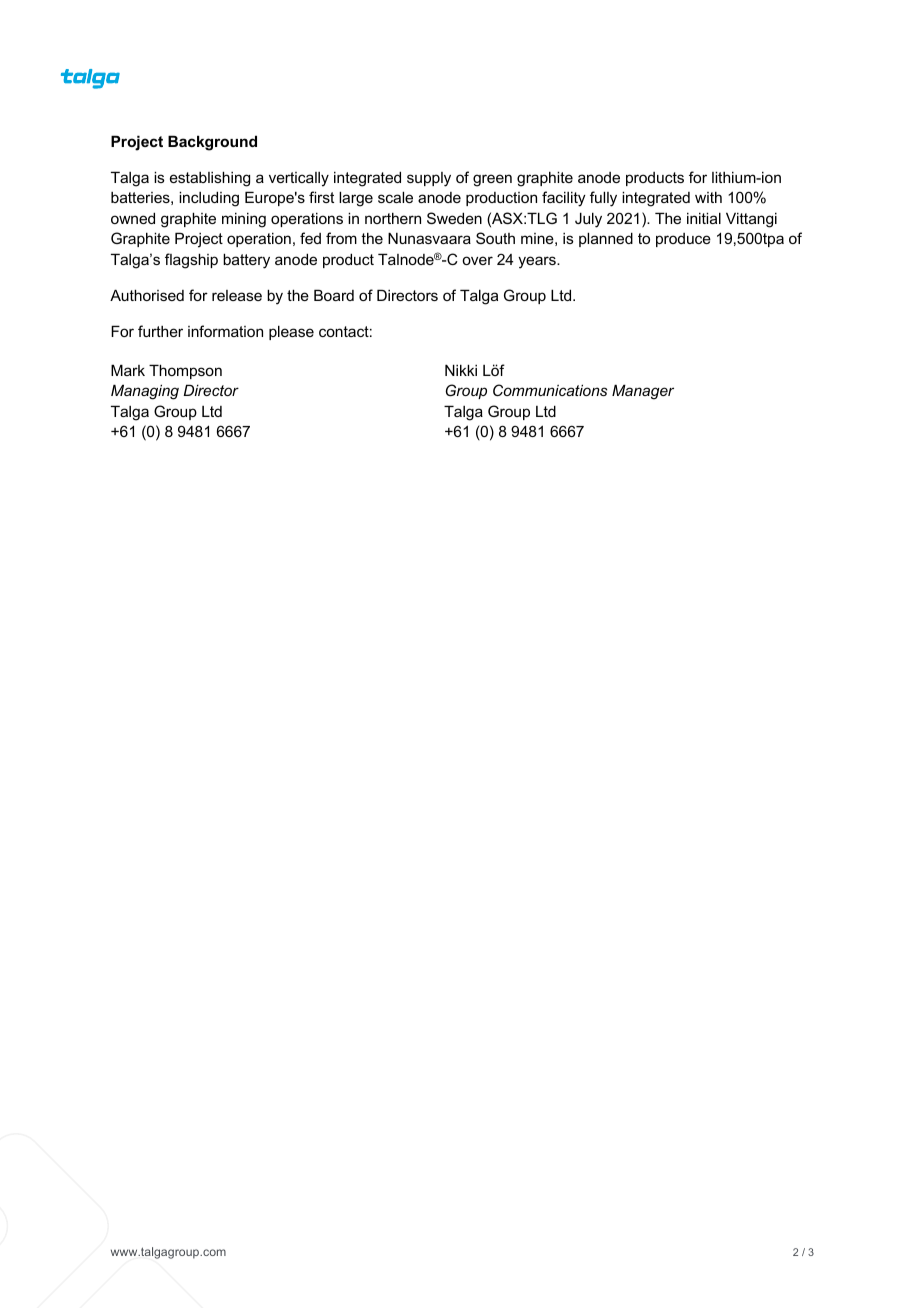  Describe the element at coordinates (461, 370) in the screenshot. I see `Nikki` at that location.
